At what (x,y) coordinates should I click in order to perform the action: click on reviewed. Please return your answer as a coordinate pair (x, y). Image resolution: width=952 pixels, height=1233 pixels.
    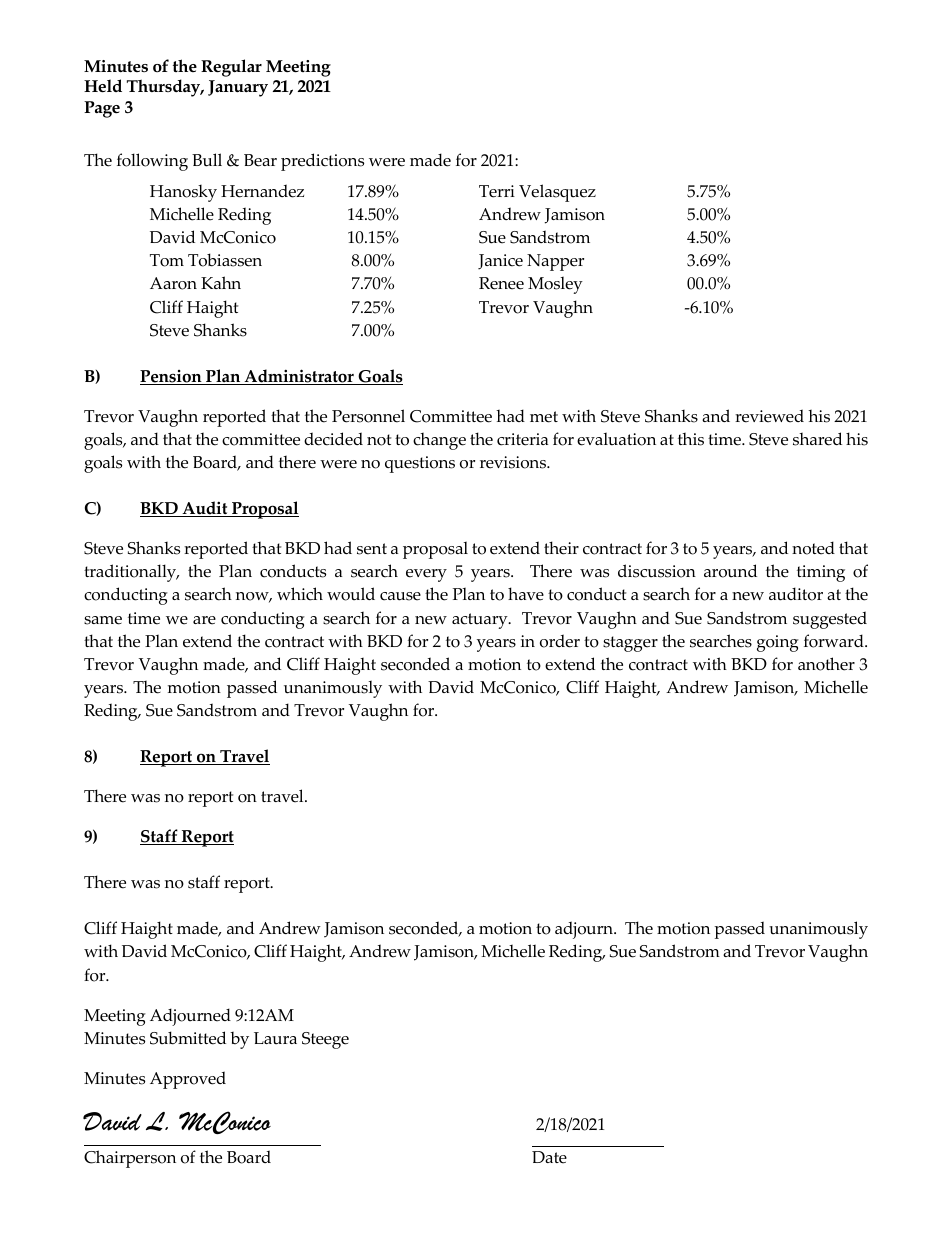
    Looking at the image, I should click on (769, 416).
